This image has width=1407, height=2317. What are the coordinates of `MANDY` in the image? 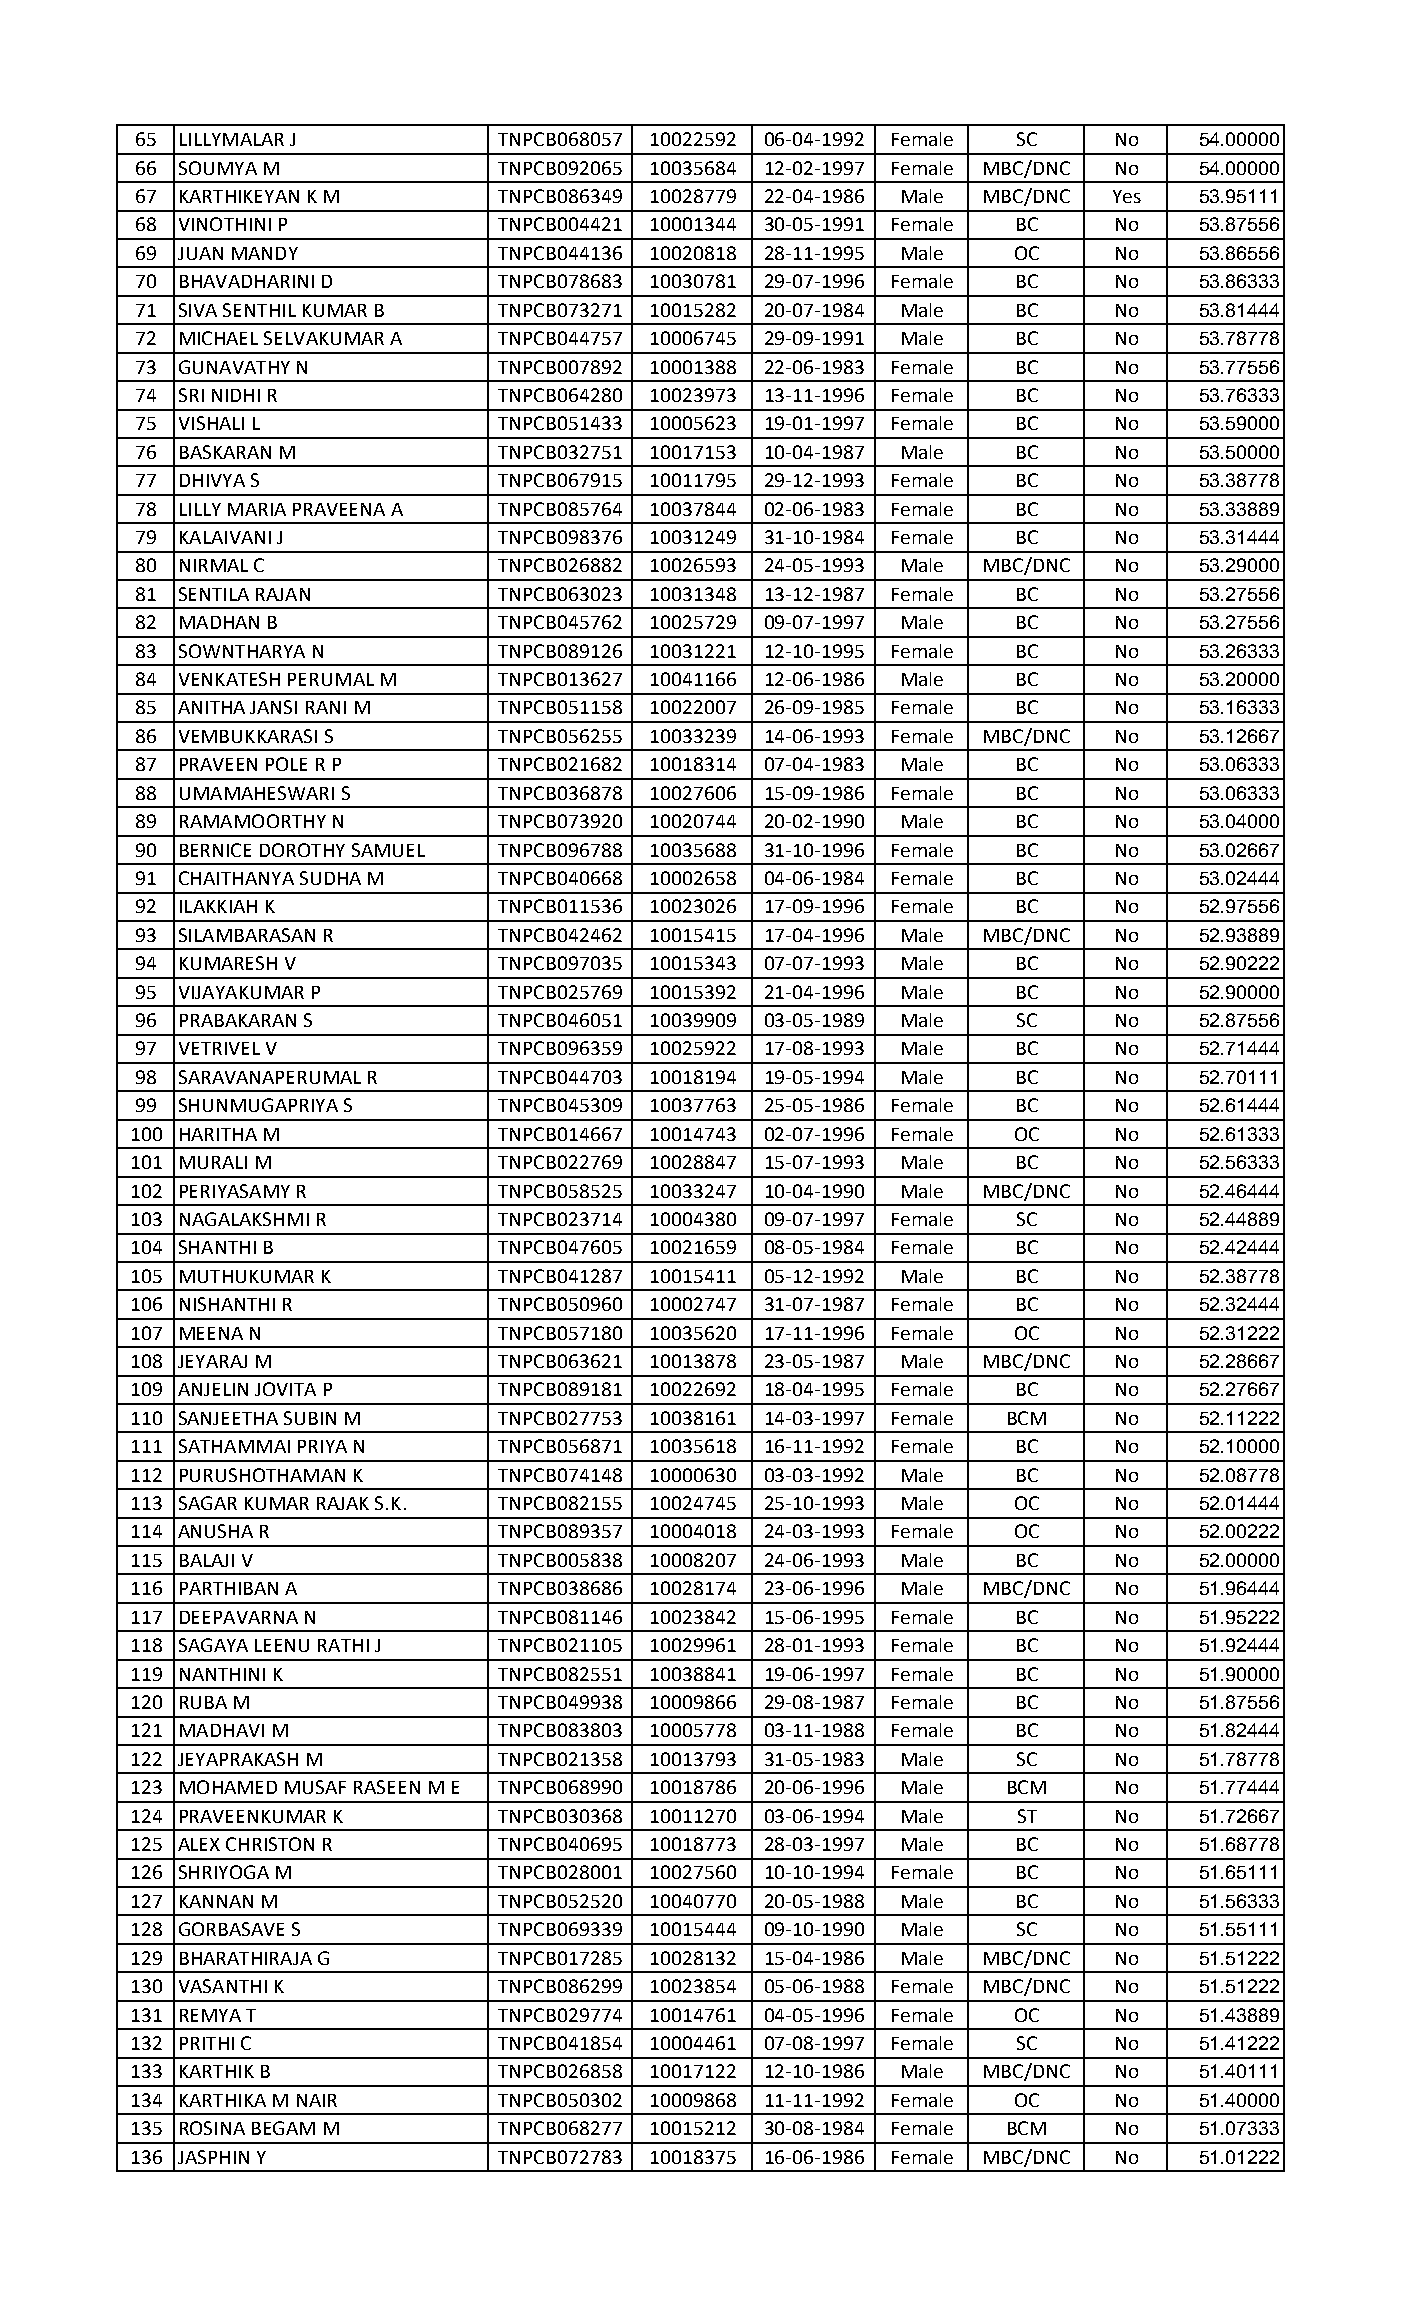 It's located at (265, 253).
